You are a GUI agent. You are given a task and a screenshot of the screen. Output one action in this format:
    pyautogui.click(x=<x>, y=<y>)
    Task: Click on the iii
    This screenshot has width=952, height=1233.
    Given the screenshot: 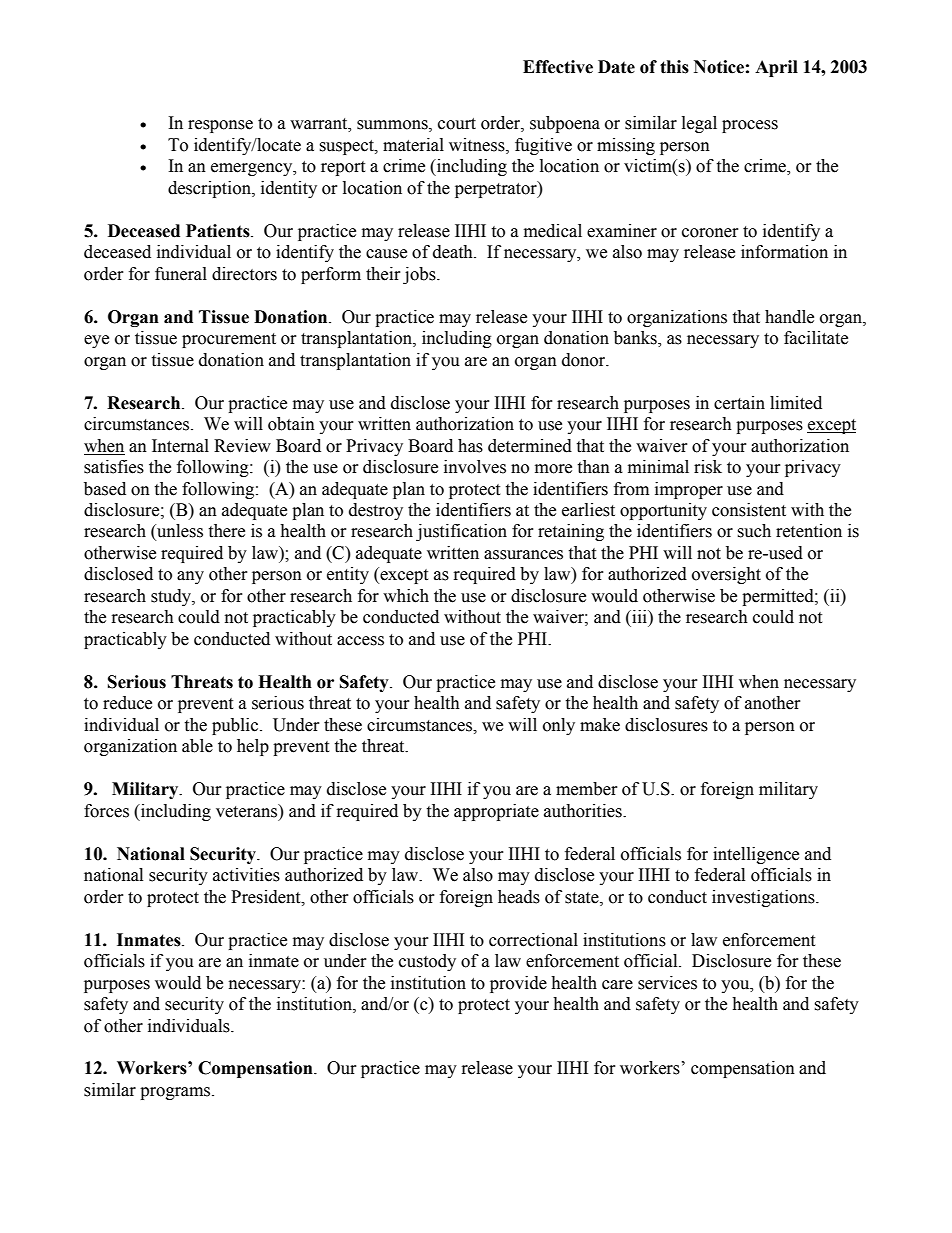 What is the action you would take?
    pyautogui.click(x=639, y=616)
